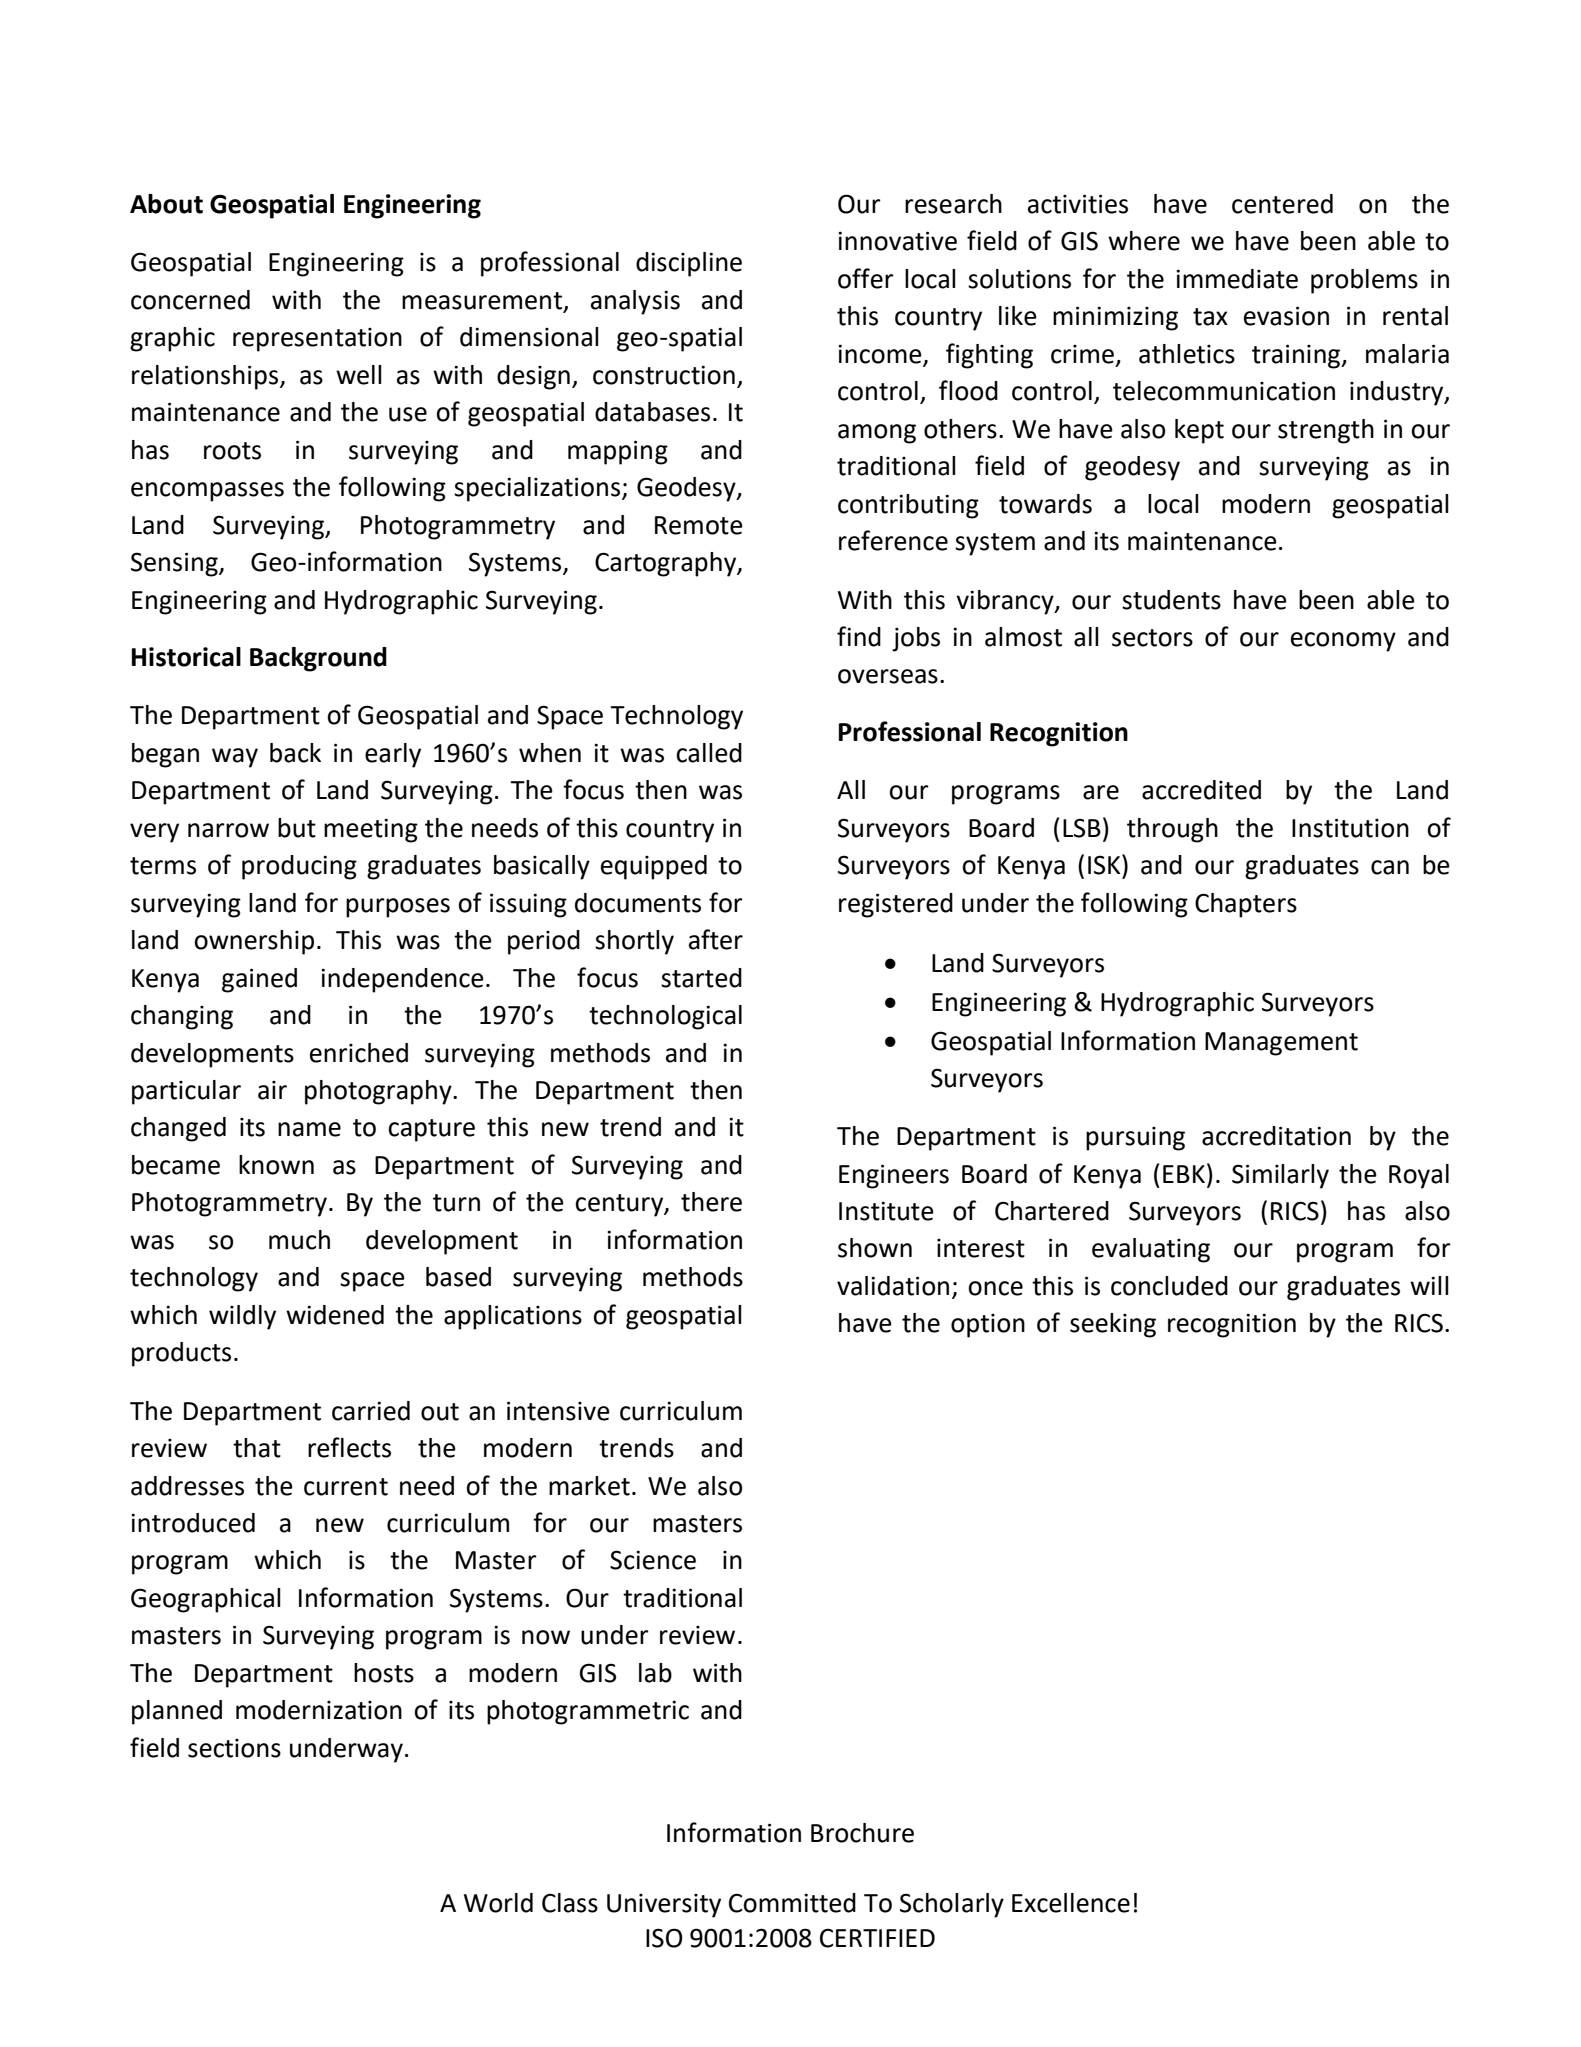  I want to click on representation, so click(317, 340).
